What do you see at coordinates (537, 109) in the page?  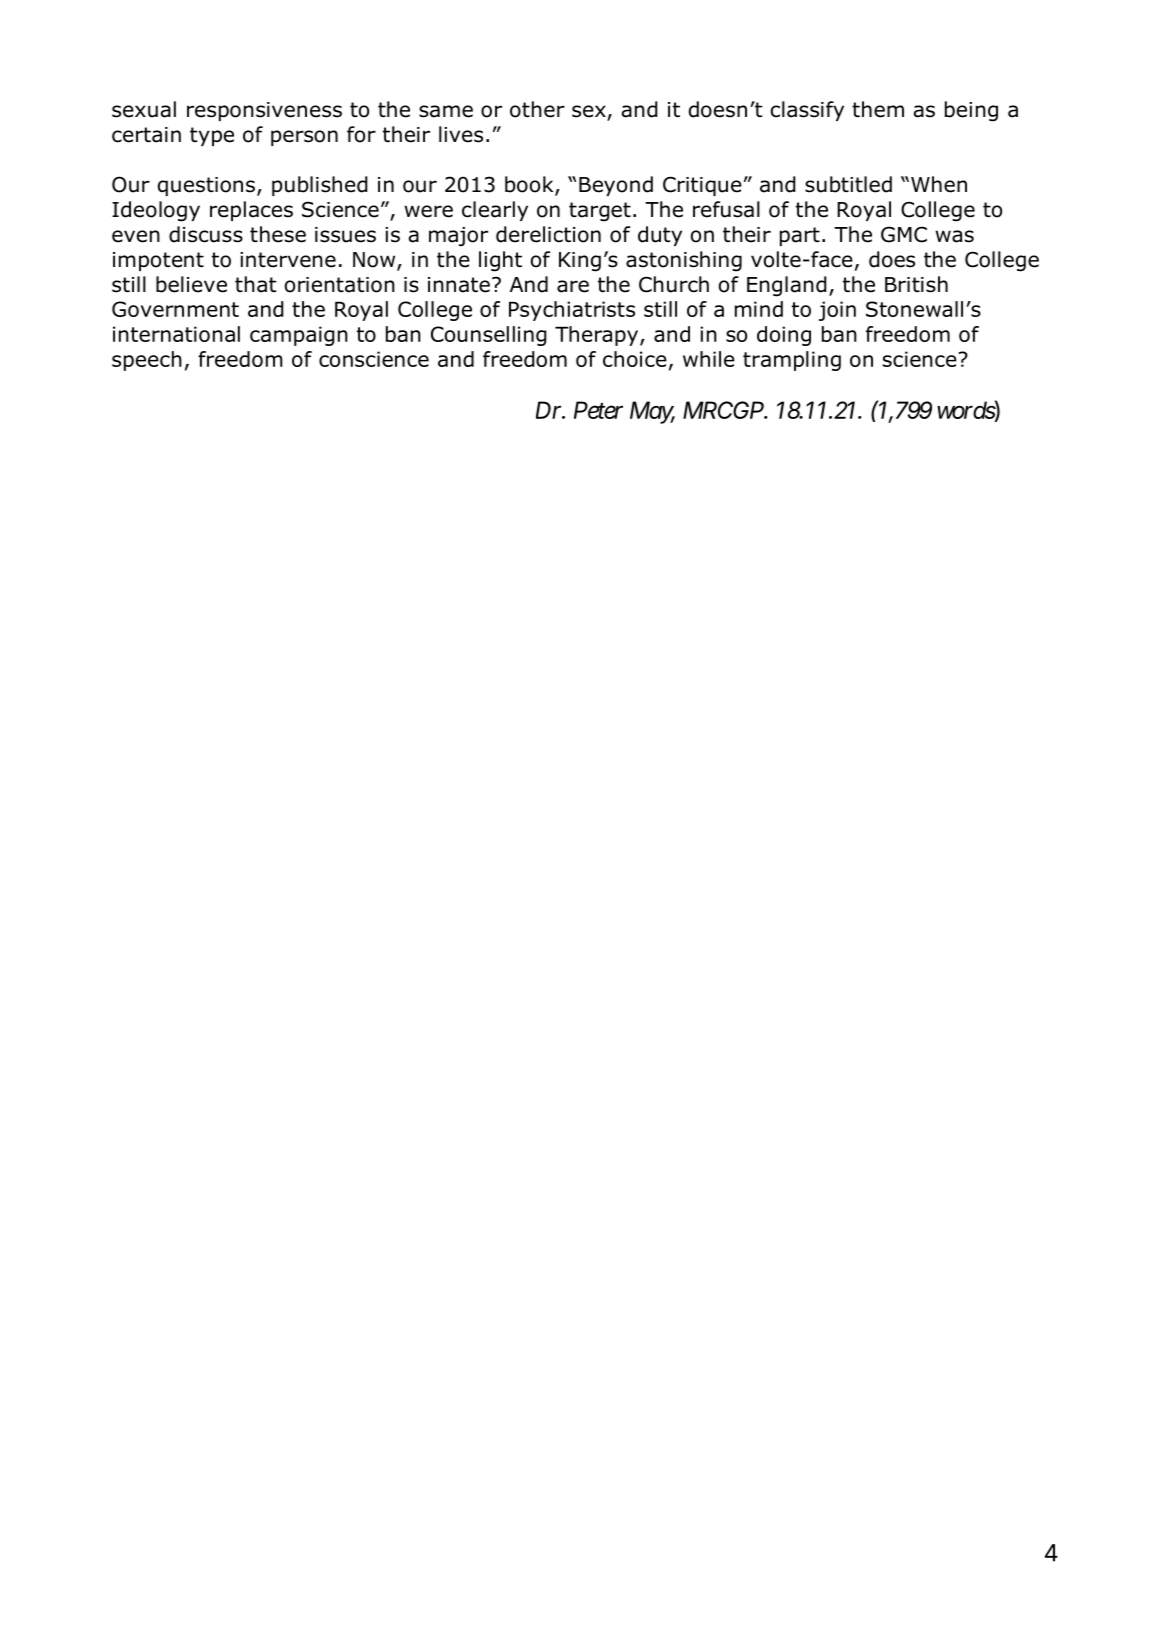 I see `other` at bounding box center [537, 109].
